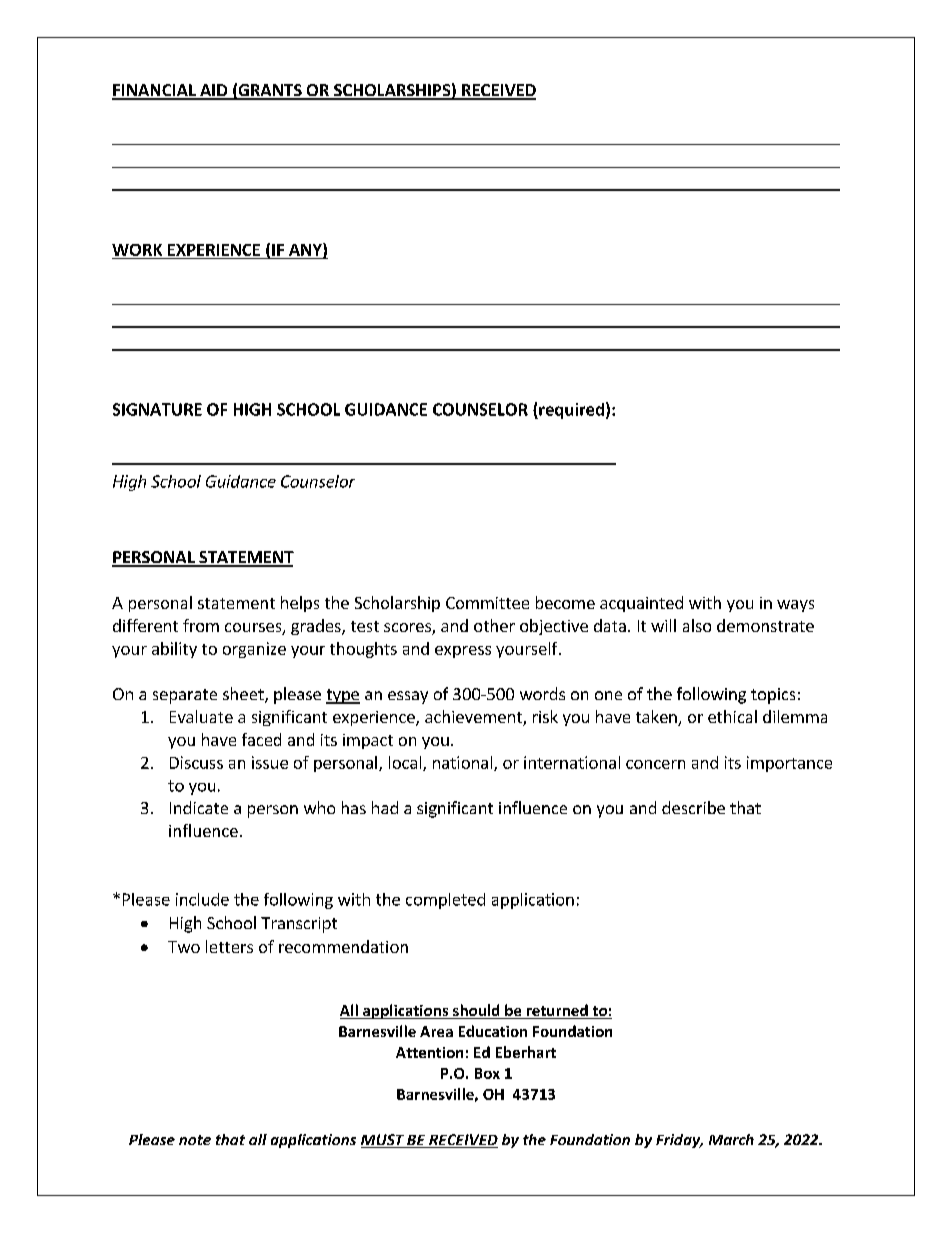 This screenshot has width=952, height=1233. Describe the element at coordinates (306, 250) in the screenshot. I see `ANY` at that location.
